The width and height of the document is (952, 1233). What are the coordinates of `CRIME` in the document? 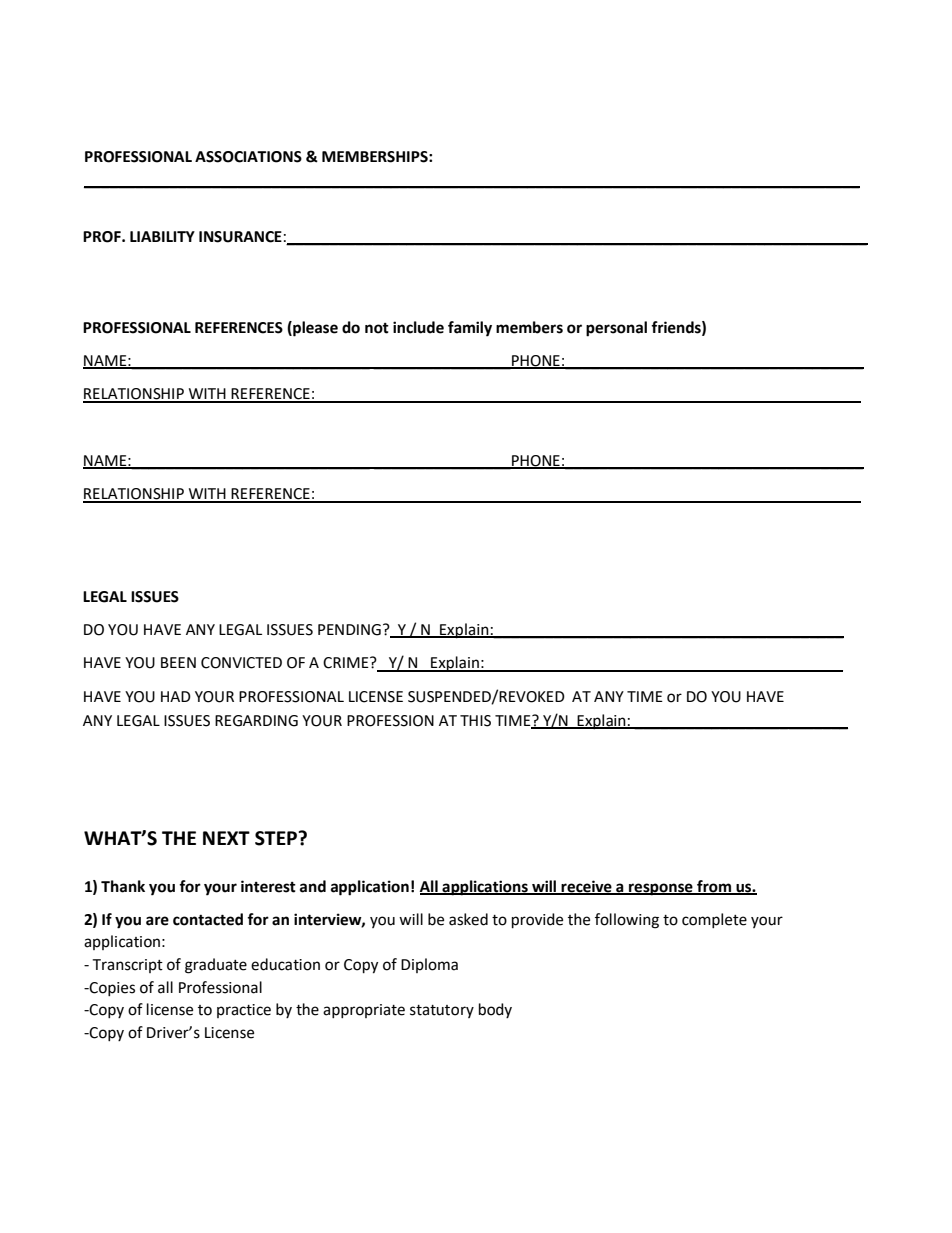 It's located at (347, 663).
